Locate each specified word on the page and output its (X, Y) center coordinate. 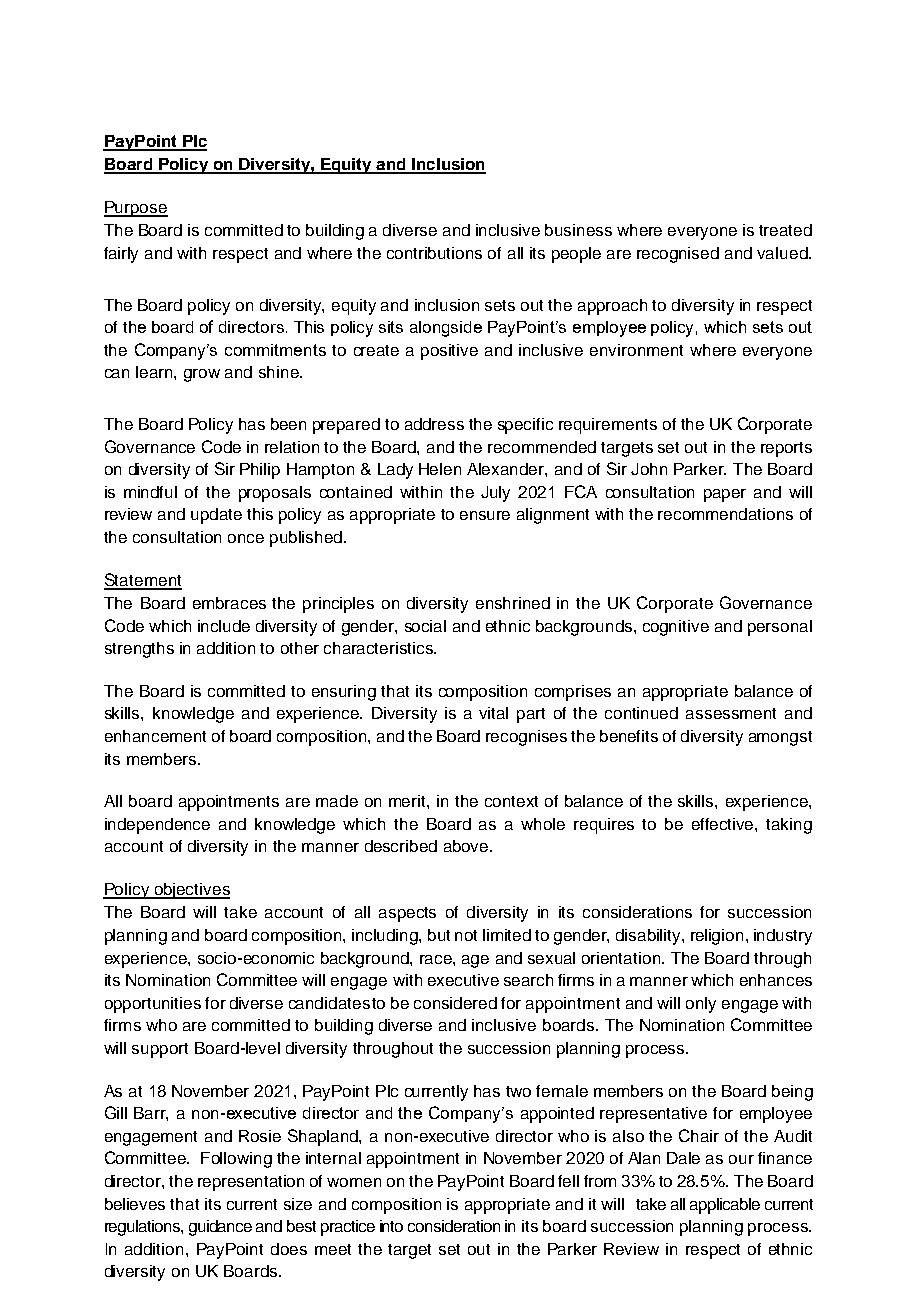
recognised (678, 255)
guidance (220, 1228)
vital (493, 713)
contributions (434, 253)
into (391, 1226)
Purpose (136, 209)
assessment (731, 713)
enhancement (155, 736)
